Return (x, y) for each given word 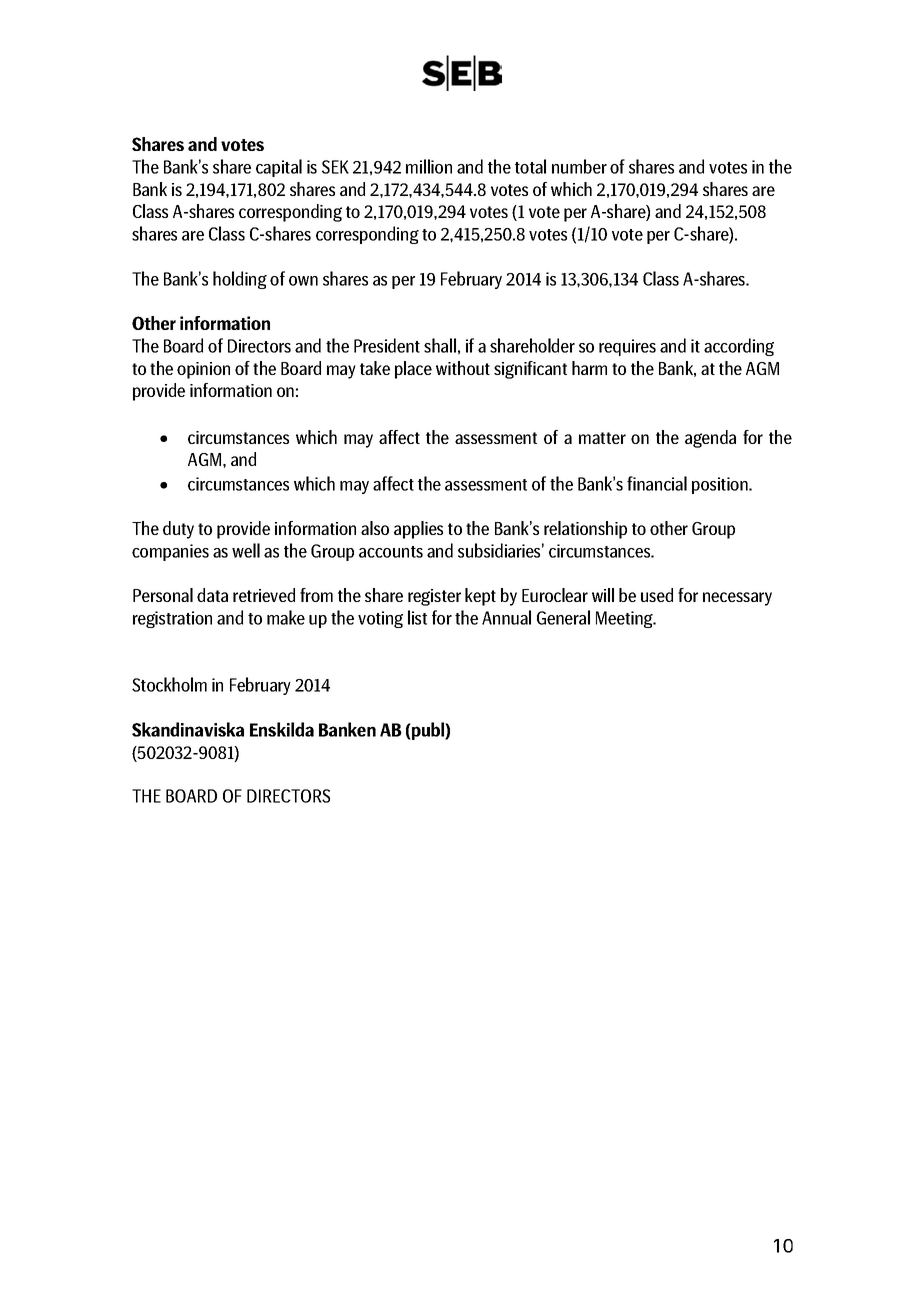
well (246, 550)
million (429, 166)
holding (240, 280)
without (463, 368)
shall (440, 345)
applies (418, 530)
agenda (710, 439)
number (579, 166)
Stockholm (169, 684)
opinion (203, 370)
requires (627, 347)
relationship (585, 530)
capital (279, 168)
